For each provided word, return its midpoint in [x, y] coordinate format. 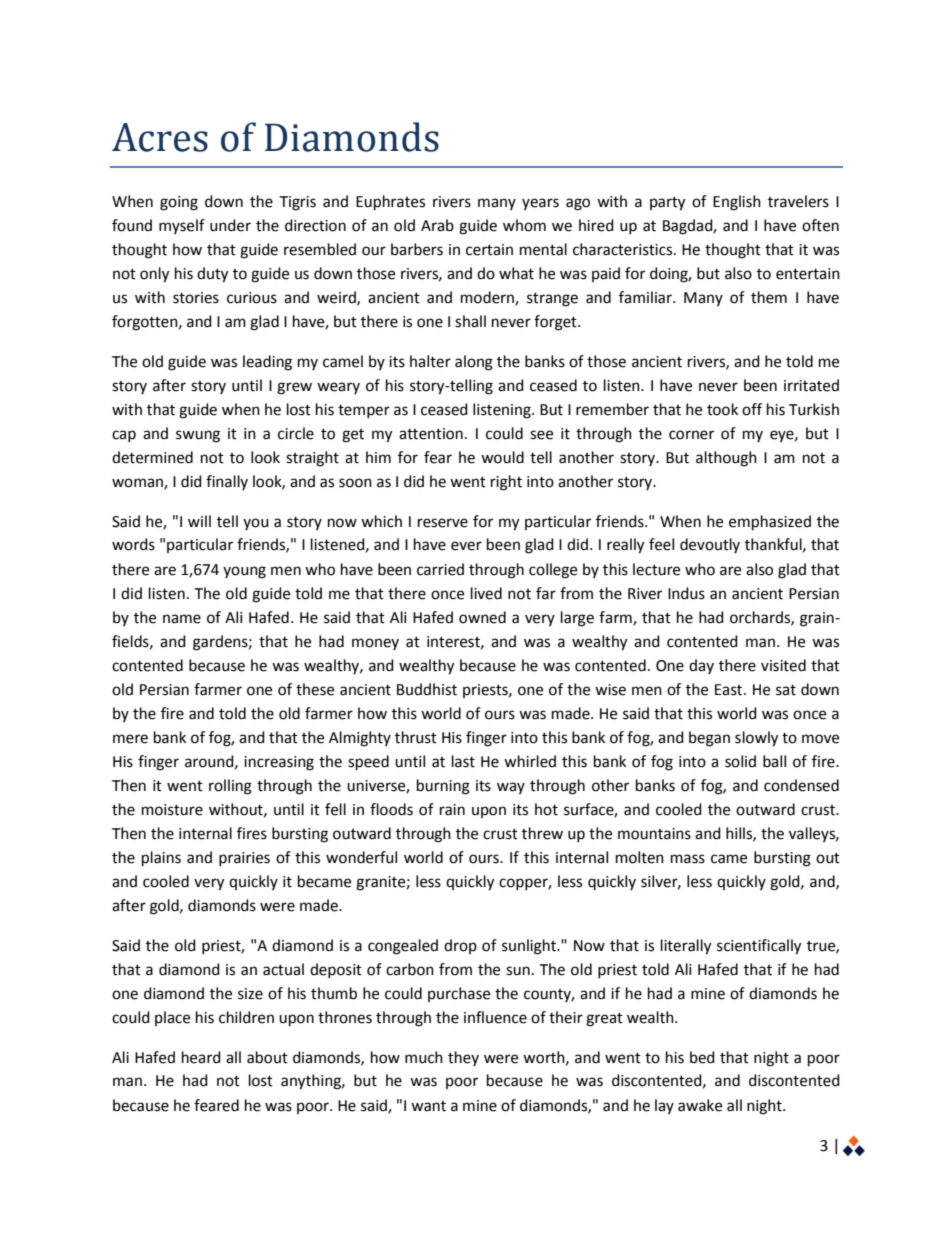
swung [198, 436]
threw [542, 833]
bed [702, 1057]
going [179, 203]
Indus [686, 593]
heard [201, 1057]
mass [688, 859]
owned [482, 617]
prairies [244, 859]
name [182, 619]
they [463, 1058]
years [540, 204]
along [474, 363]
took [722, 409]
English [737, 203]
